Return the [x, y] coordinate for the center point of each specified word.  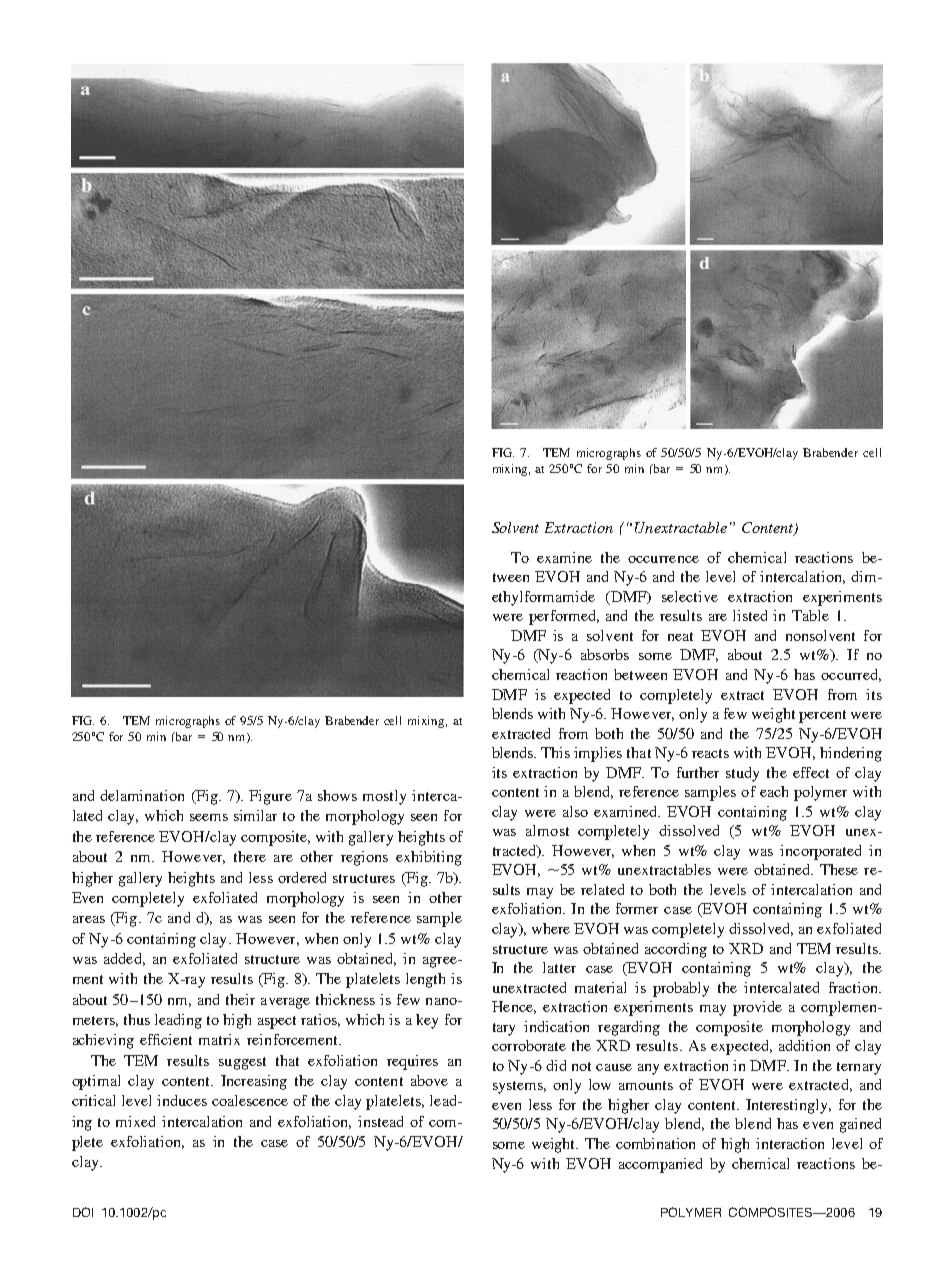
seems [209, 817]
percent [822, 716]
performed [564, 617]
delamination [142, 795]
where [551, 928]
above [429, 1080]
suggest [242, 1063]
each [774, 791]
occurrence [663, 559]
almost [547, 830]
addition [804, 1045]
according [676, 950]
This [555, 752]
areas [89, 919]
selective [690, 596]
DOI [83, 1212]
